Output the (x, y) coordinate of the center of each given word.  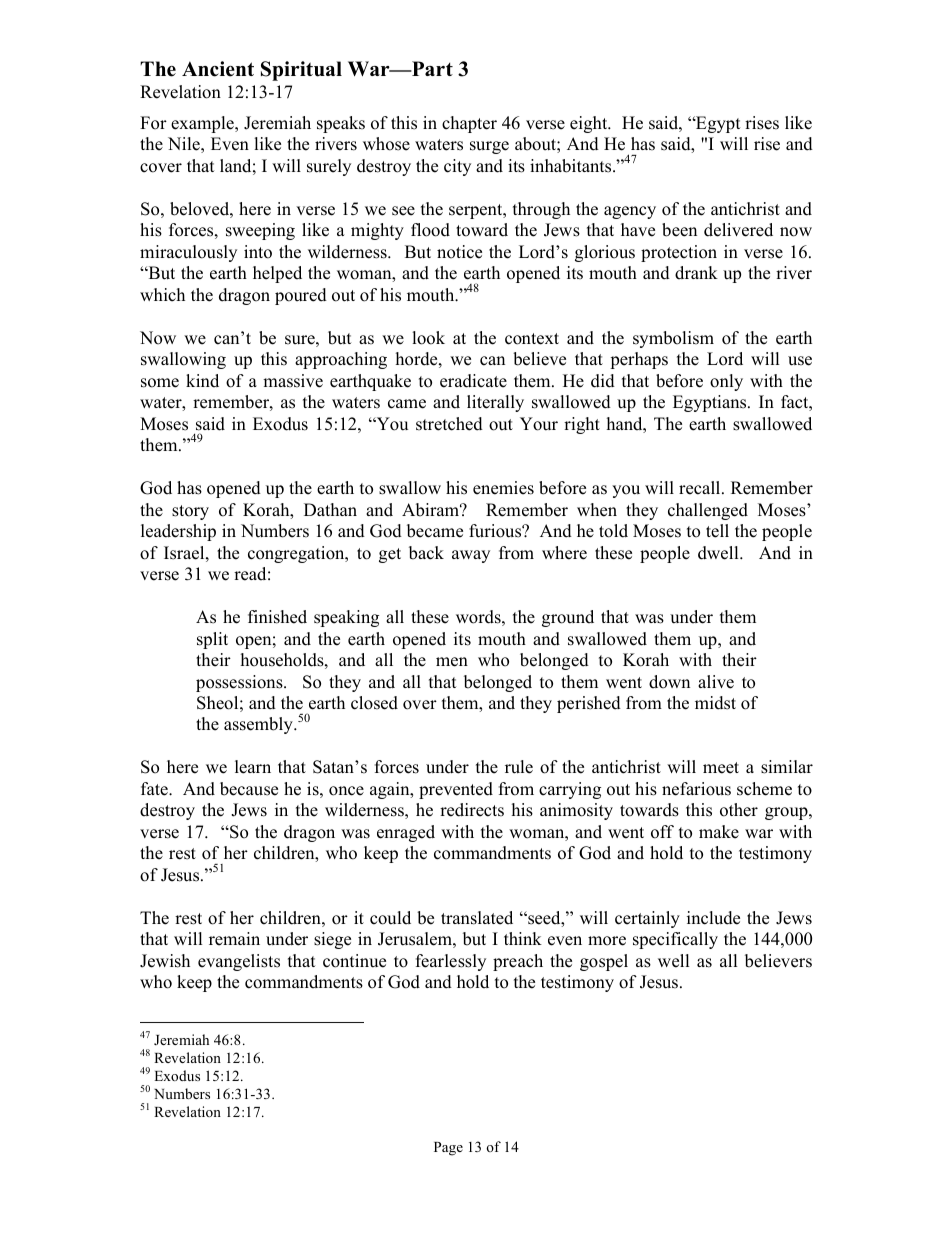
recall (701, 488)
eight (590, 124)
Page (448, 1149)
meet (721, 768)
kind (202, 381)
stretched (449, 424)
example (203, 124)
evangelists (239, 962)
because (249, 789)
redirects (472, 810)
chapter (469, 124)
